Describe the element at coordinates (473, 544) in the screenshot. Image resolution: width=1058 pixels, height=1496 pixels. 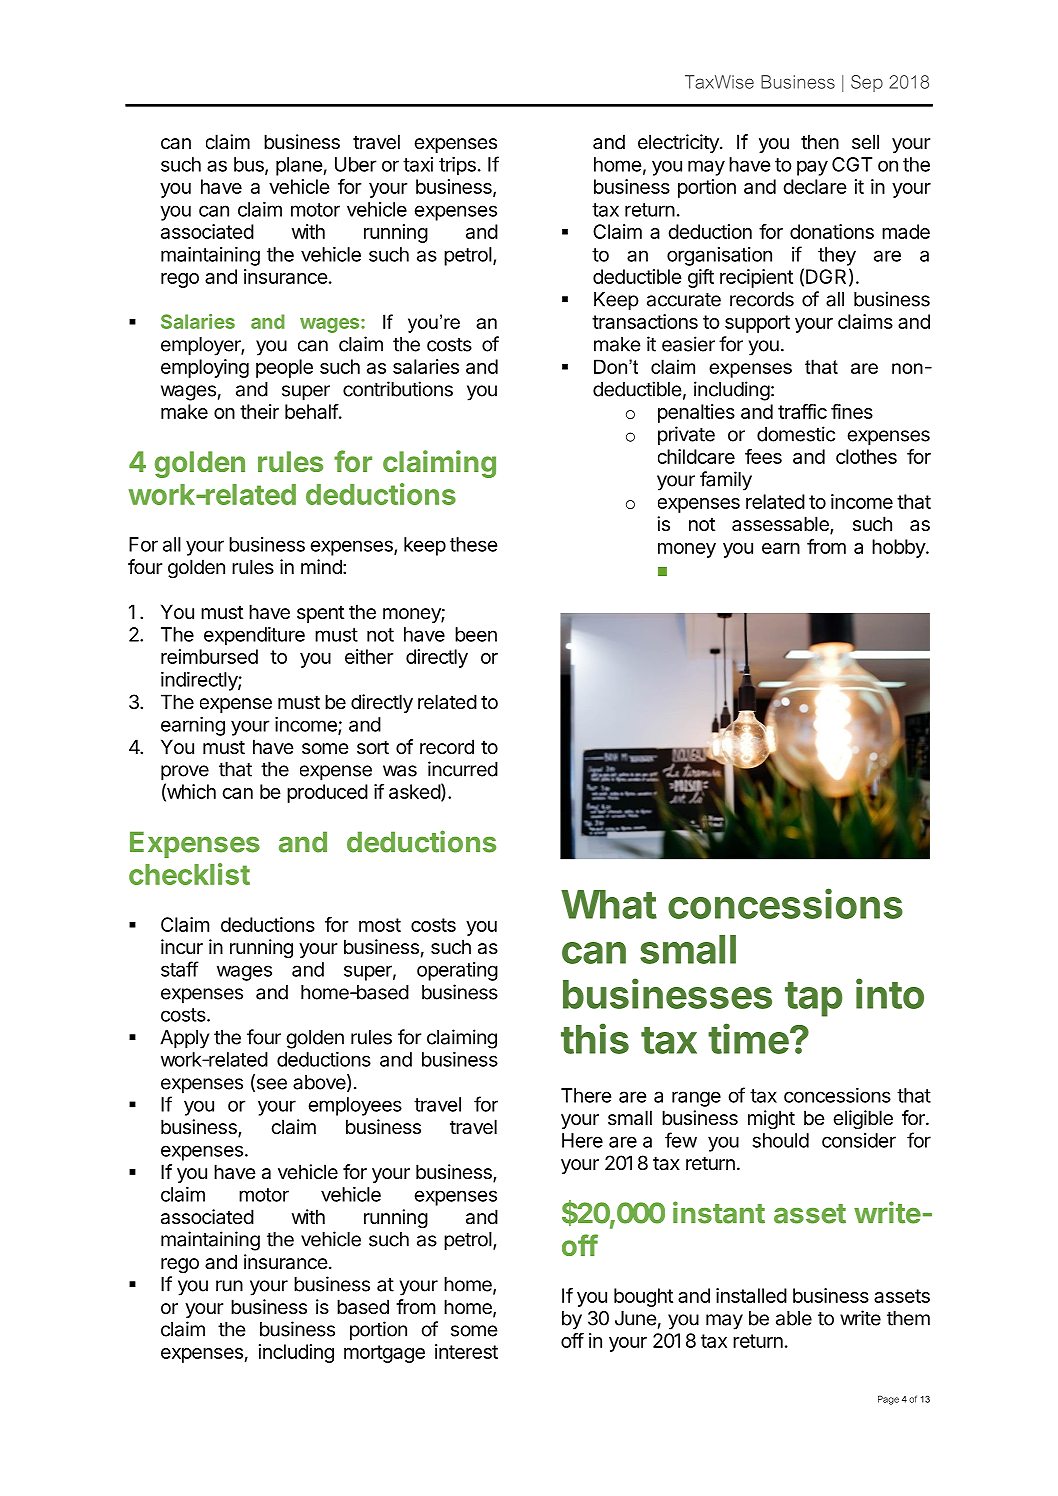
I see `these` at that location.
